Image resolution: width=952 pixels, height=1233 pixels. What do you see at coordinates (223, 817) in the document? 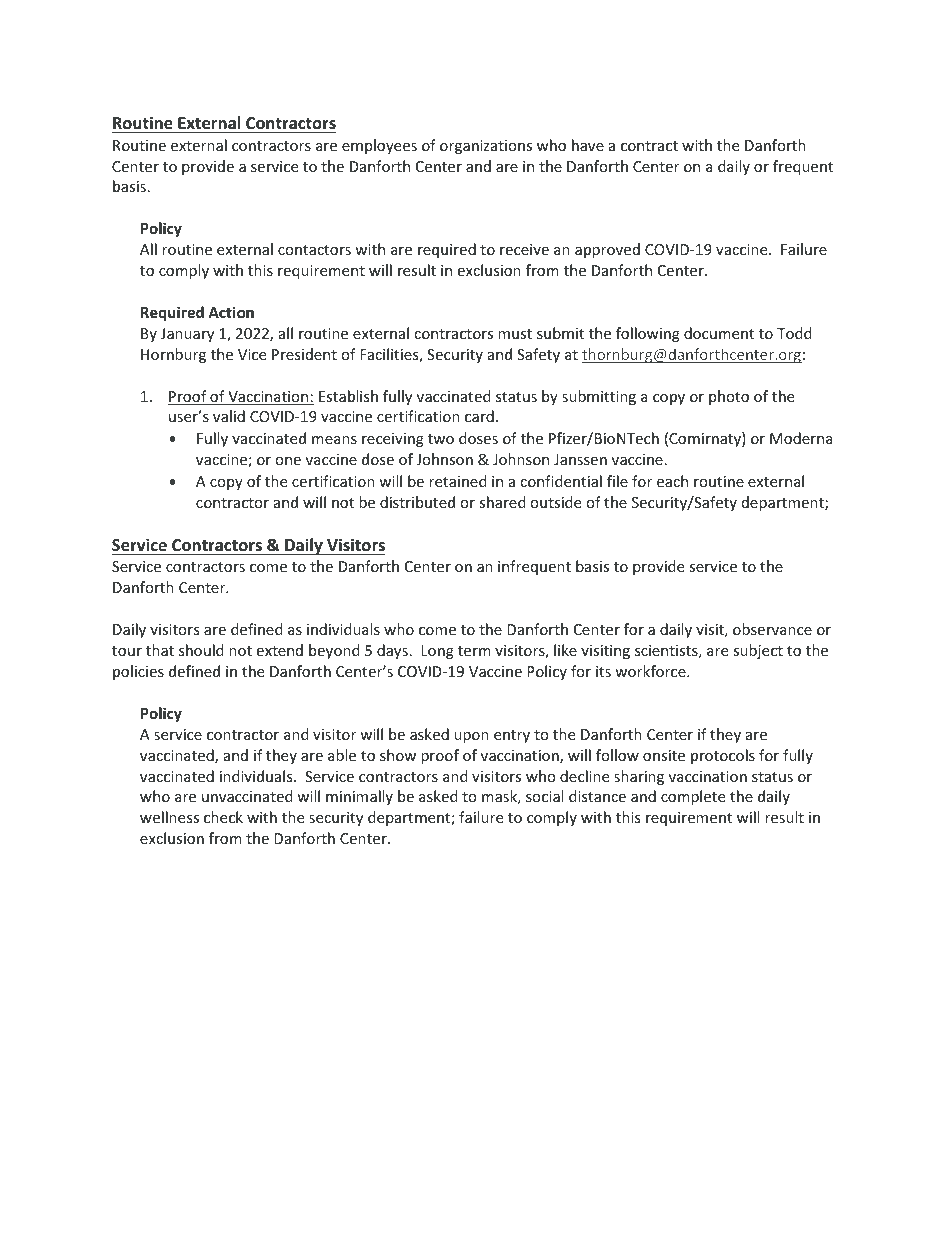
I see `check` at bounding box center [223, 817].
